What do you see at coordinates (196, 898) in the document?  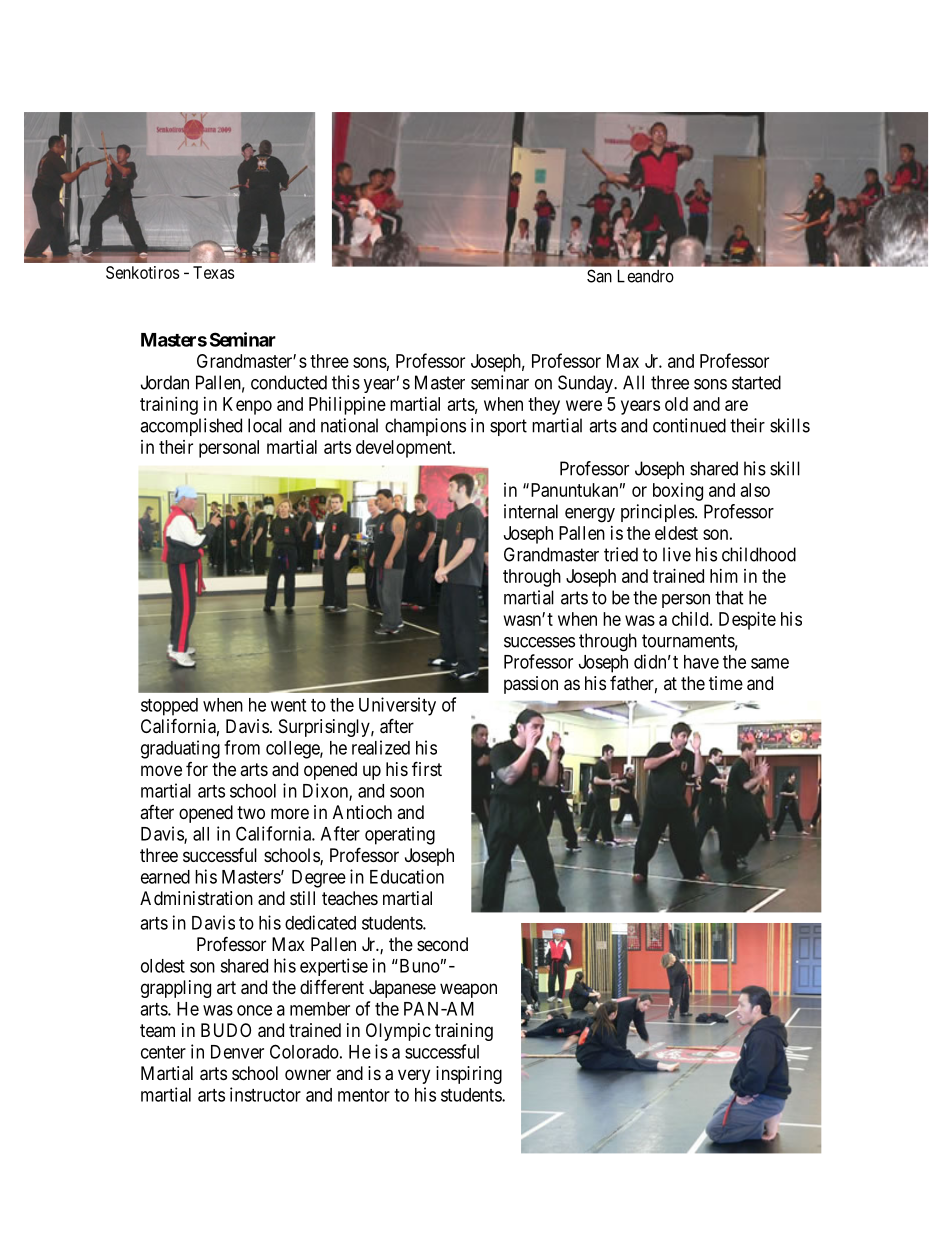 I see `Administration` at bounding box center [196, 898].
